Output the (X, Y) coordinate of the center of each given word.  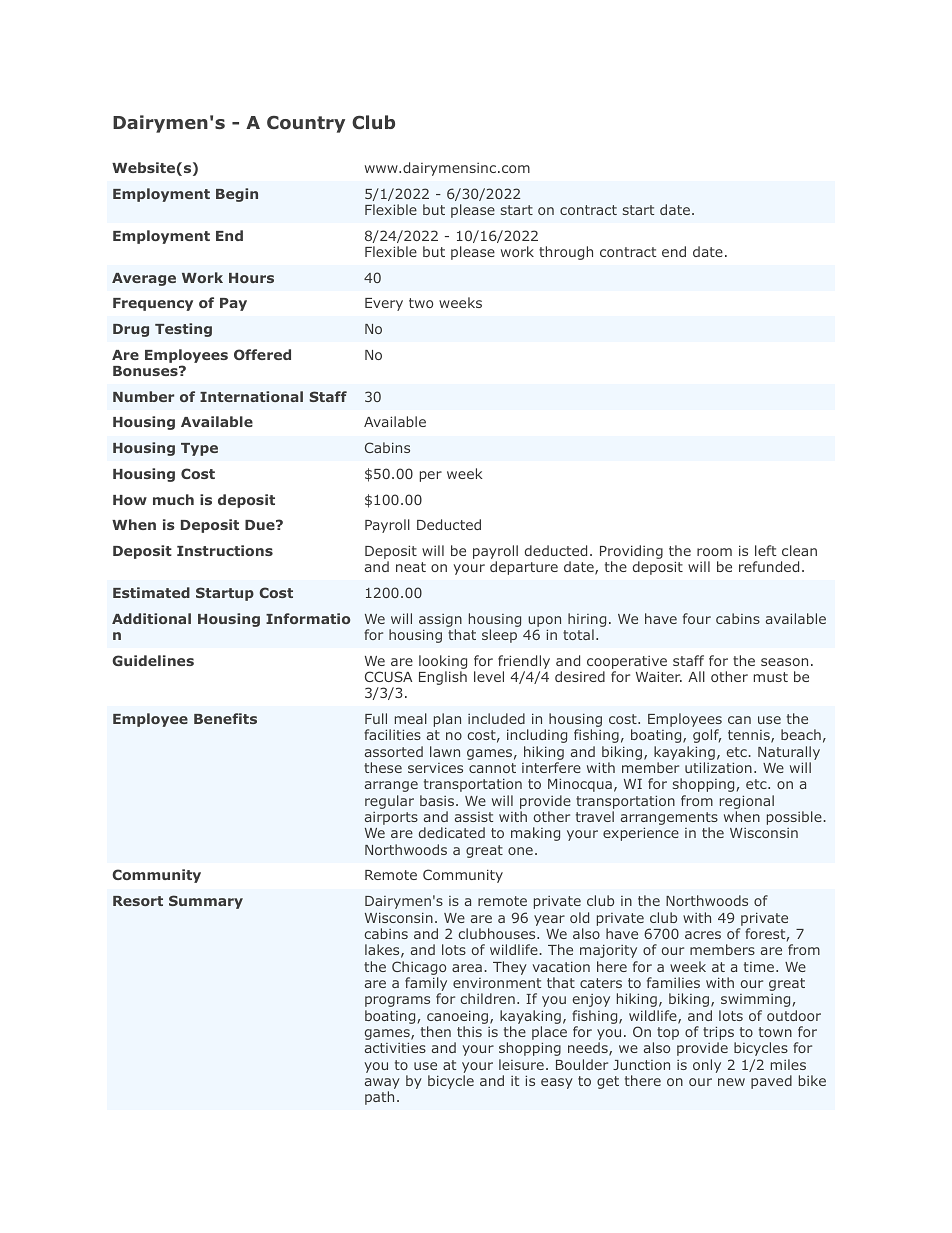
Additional (151, 618)
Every (384, 304)
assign (440, 620)
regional (747, 803)
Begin (237, 195)
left (765, 550)
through (566, 253)
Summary (206, 902)
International (251, 396)
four (697, 618)
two (421, 303)
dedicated (452, 832)
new (731, 1082)
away (382, 1085)
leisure (521, 1064)
